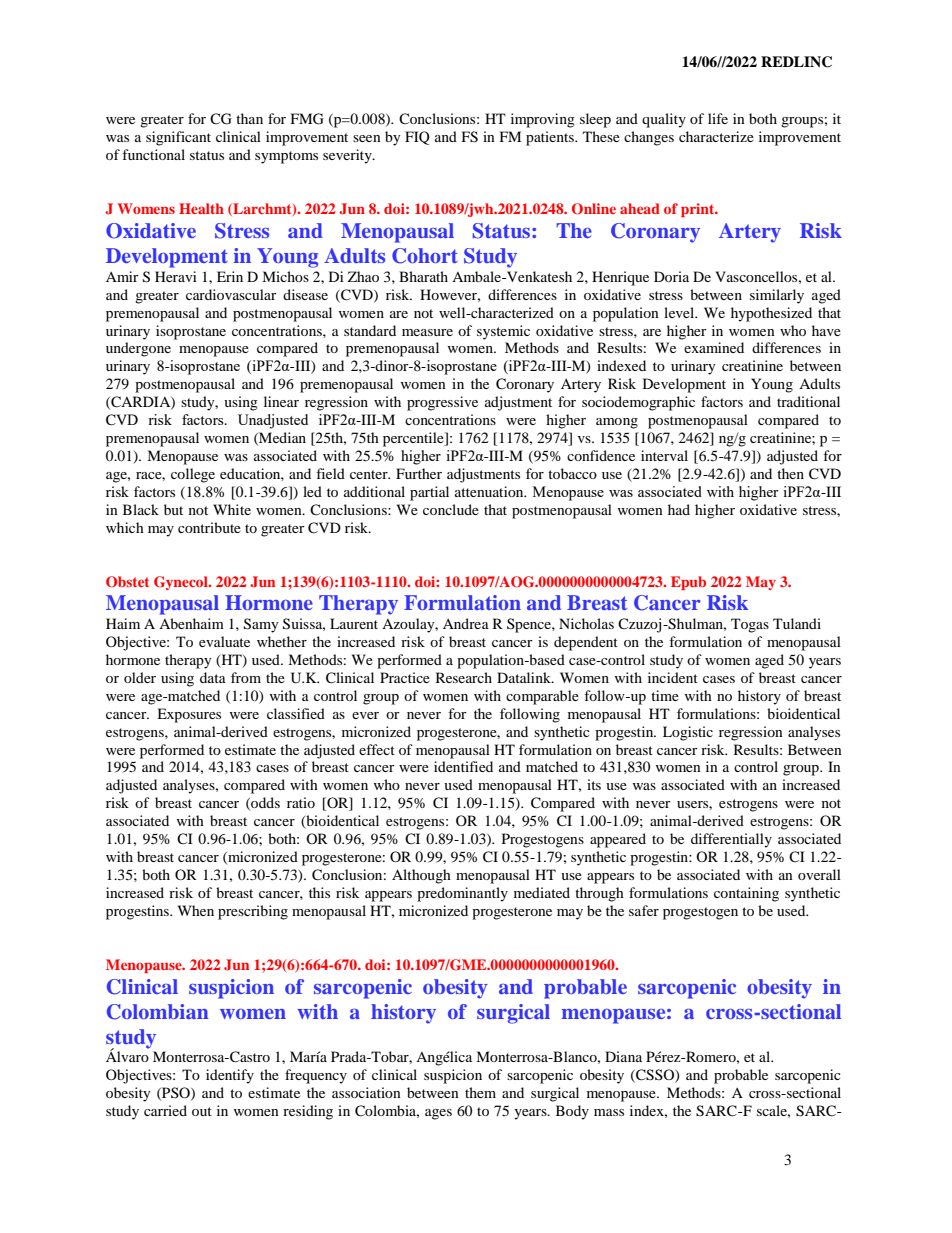 The width and height of the screenshot is (952, 1233). Describe the element at coordinates (750, 625) in the screenshot. I see `Togas` at that location.
